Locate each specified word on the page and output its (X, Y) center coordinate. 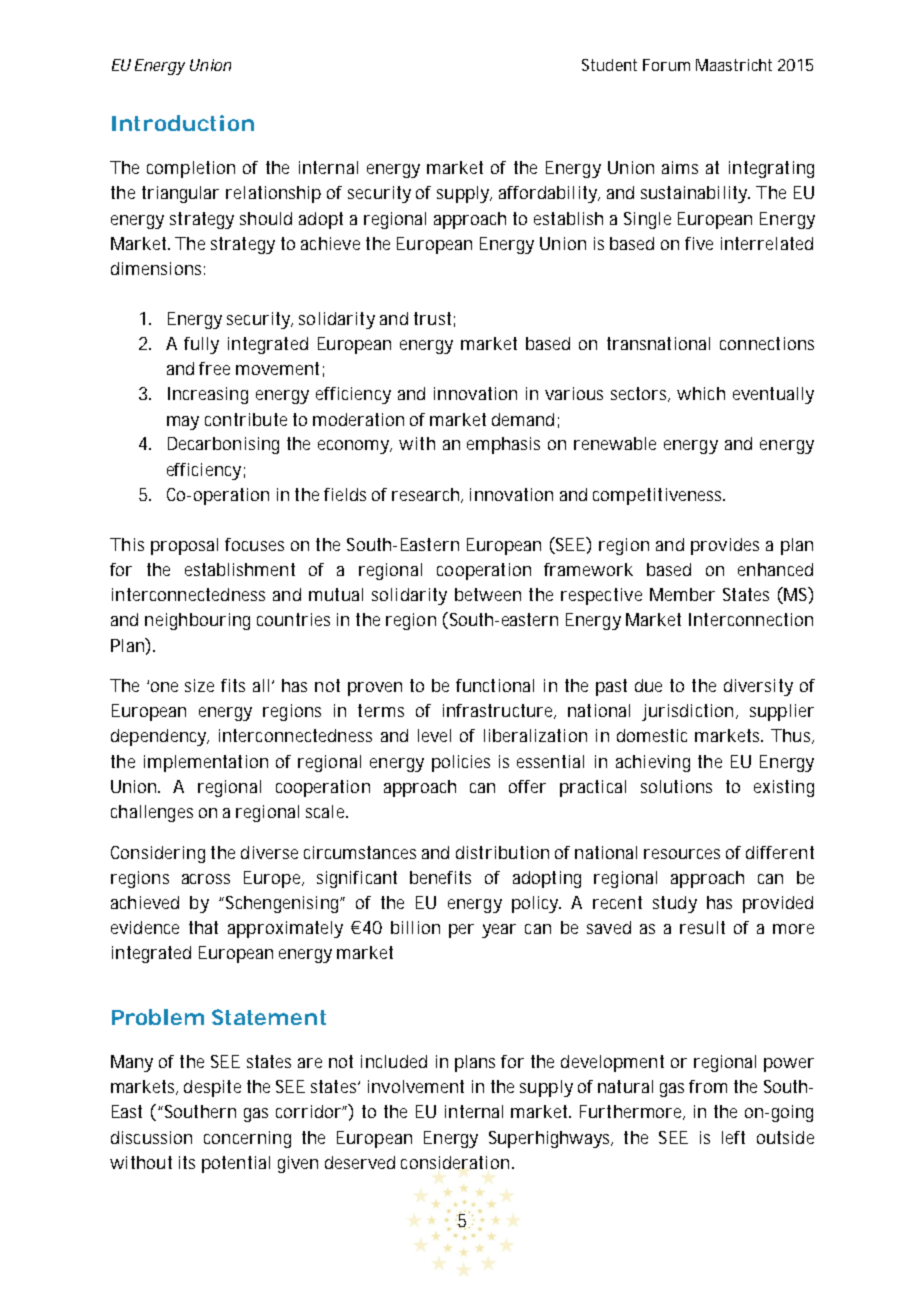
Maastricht (734, 65)
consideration (457, 1162)
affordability (549, 194)
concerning (247, 1139)
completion (191, 169)
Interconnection (751, 619)
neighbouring (197, 621)
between (488, 594)
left (733, 1137)
